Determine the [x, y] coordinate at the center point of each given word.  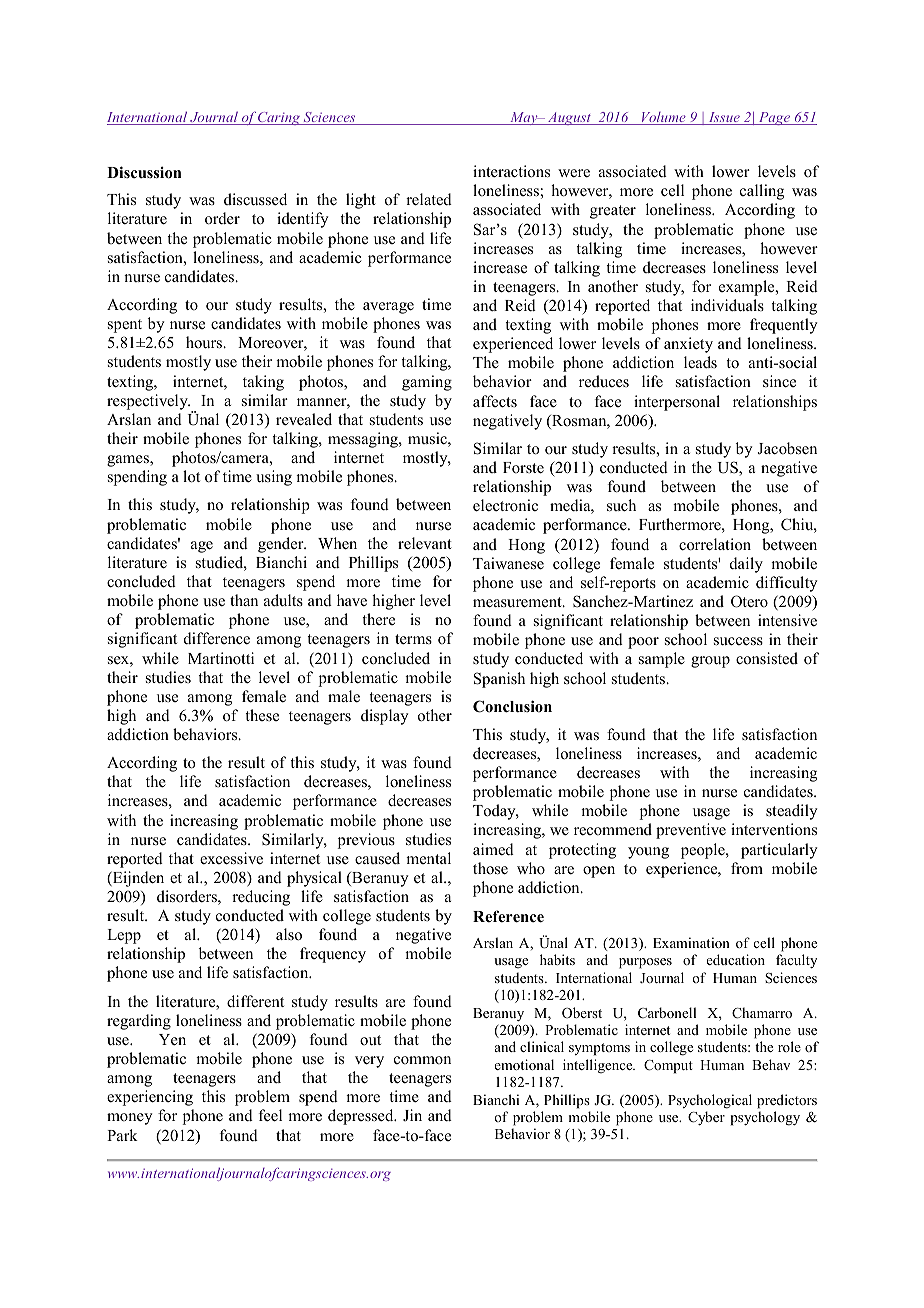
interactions [511, 171]
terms [413, 639]
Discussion [144, 172]
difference [217, 638]
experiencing [150, 1098]
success [738, 641]
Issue [724, 118]
